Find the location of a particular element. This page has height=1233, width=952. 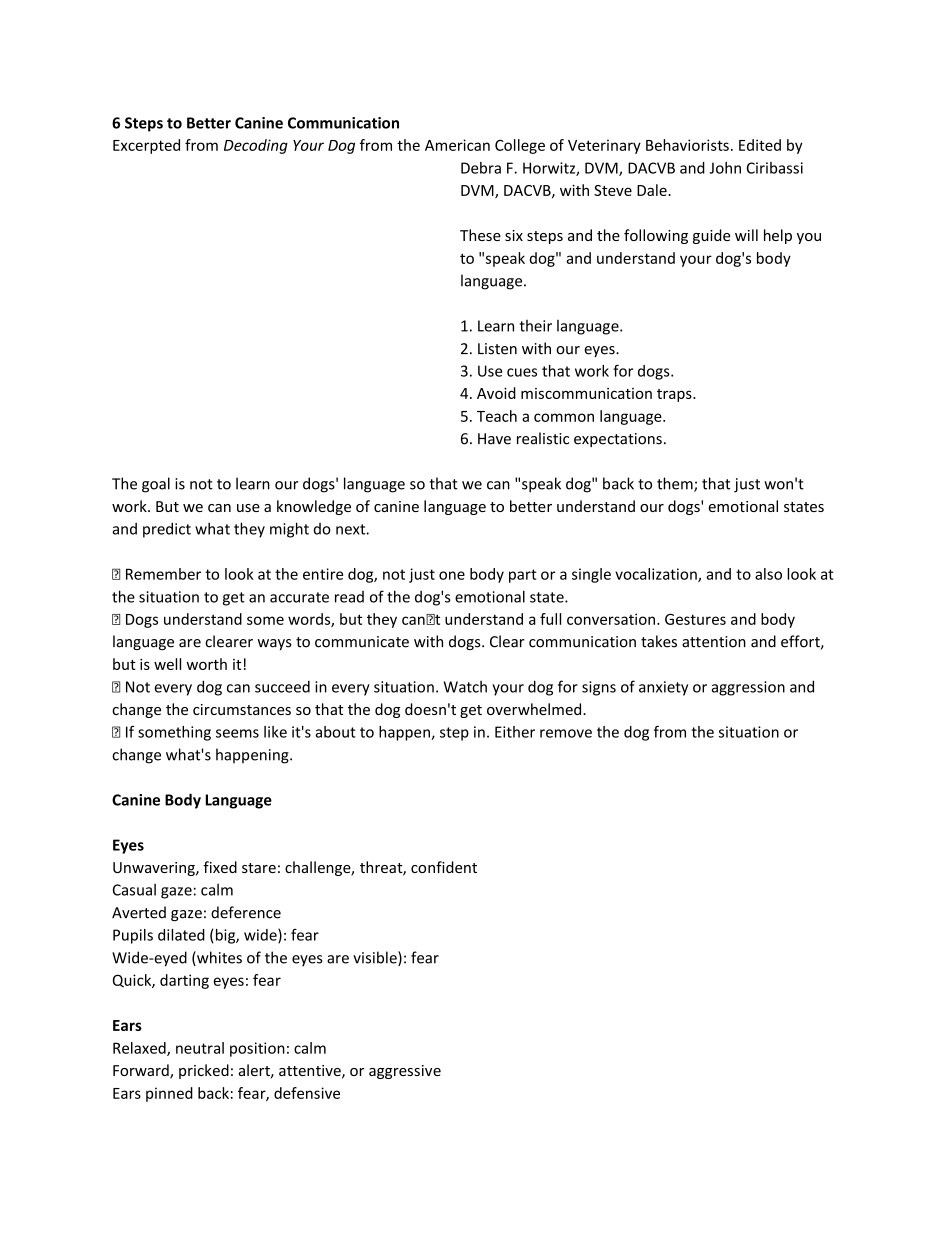

Decoding is located at coordinates (256, 146).
